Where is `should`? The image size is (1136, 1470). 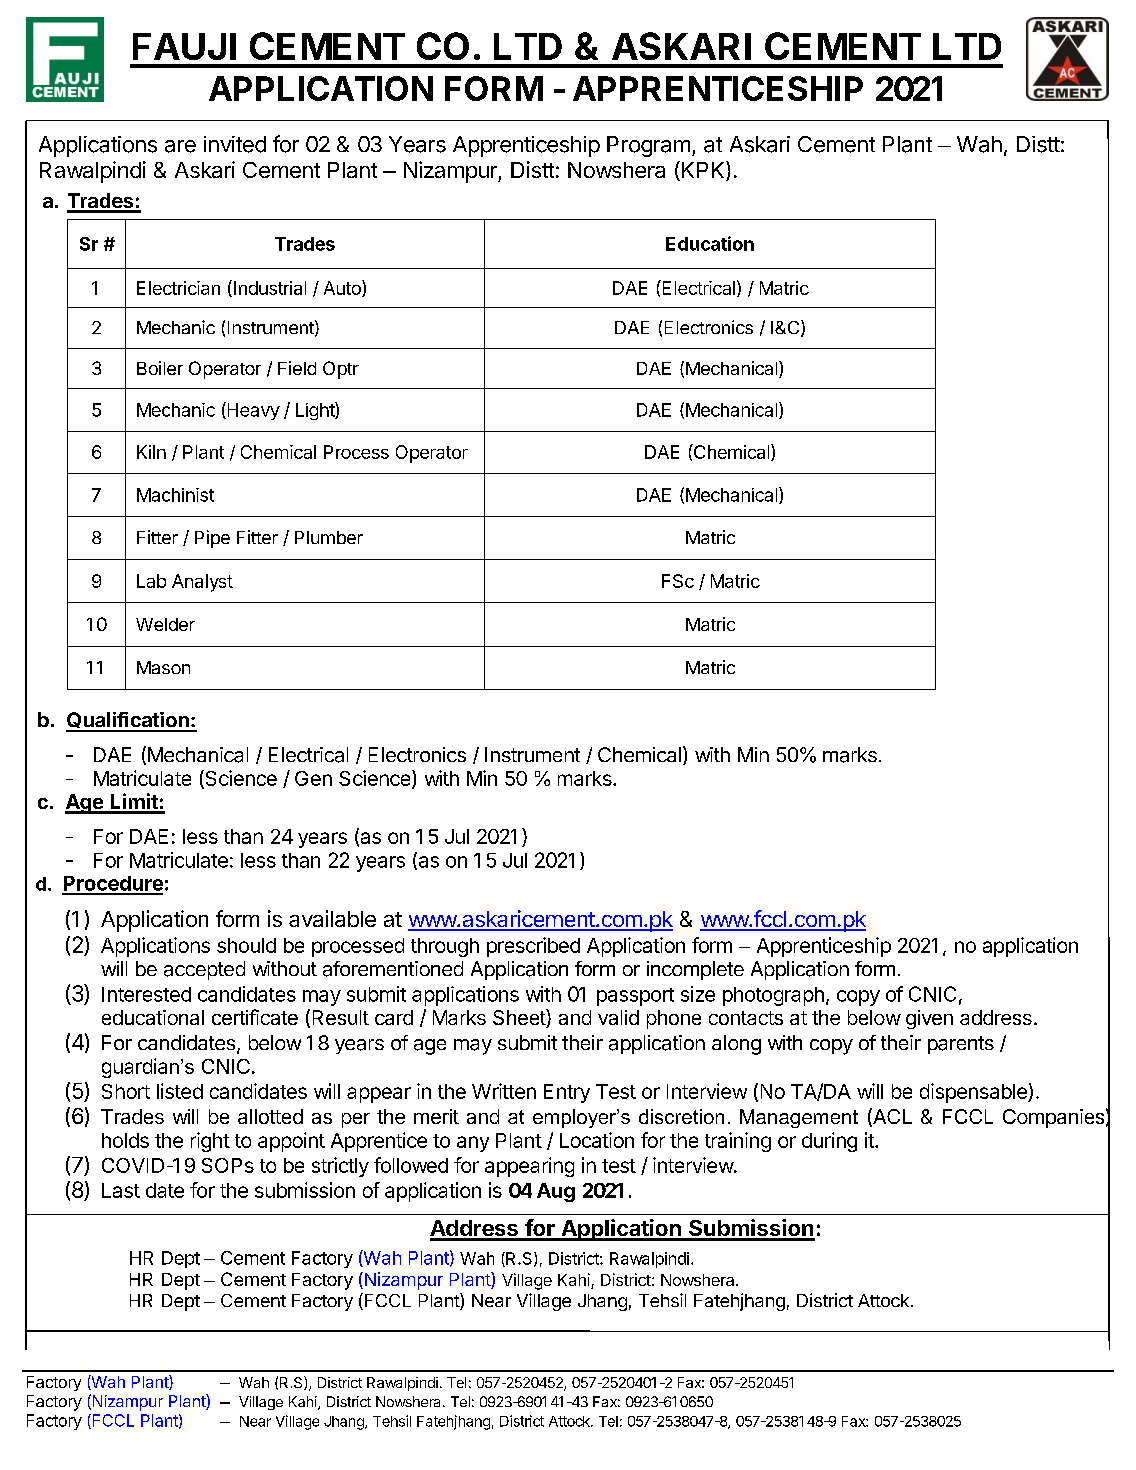 should is located at coordinates (246, 945).
